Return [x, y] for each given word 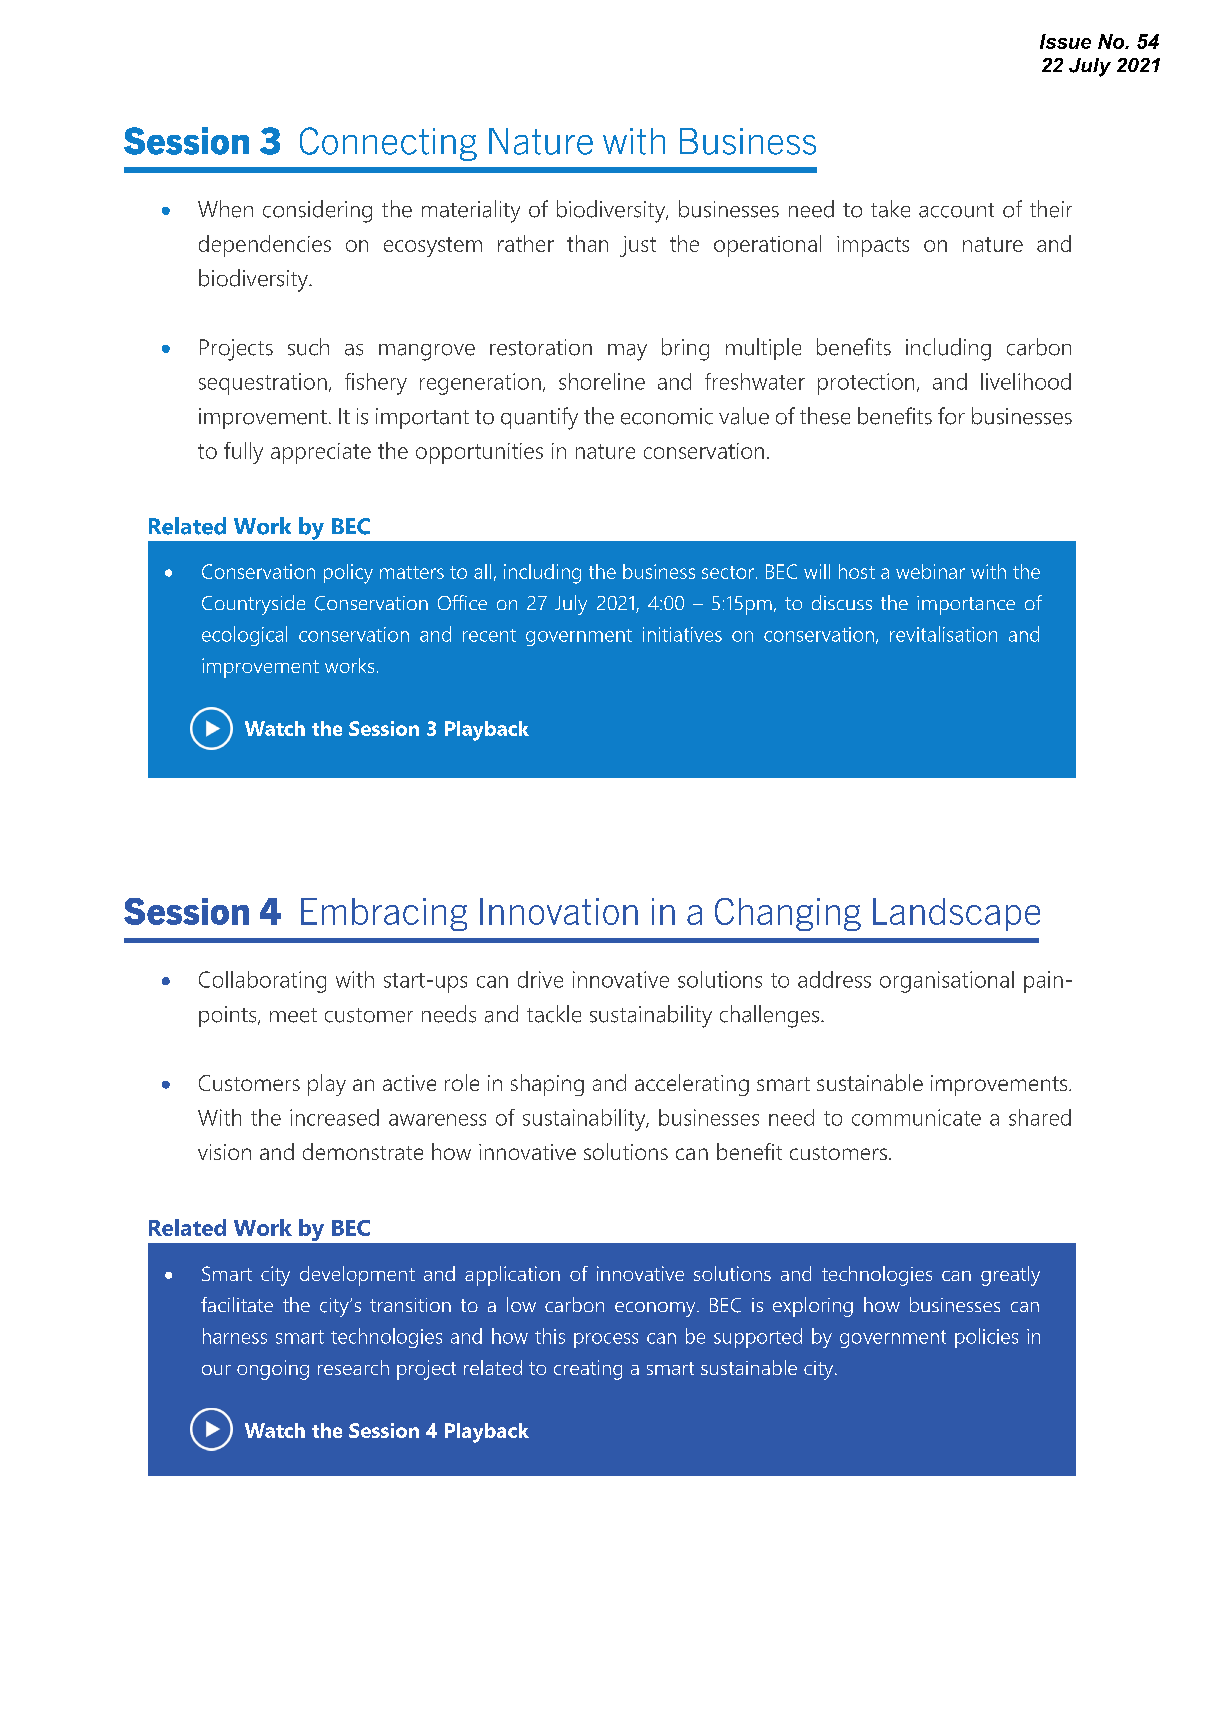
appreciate [321, 453]
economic [667, 416]
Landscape [956, 914]
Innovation [559, 911]
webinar [930, 571]
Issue [1065, 41]
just [638, 246]
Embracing [384, 914]
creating [588, 1370]
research [353, 1367]
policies [986, 1338]
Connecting [388, 144]
